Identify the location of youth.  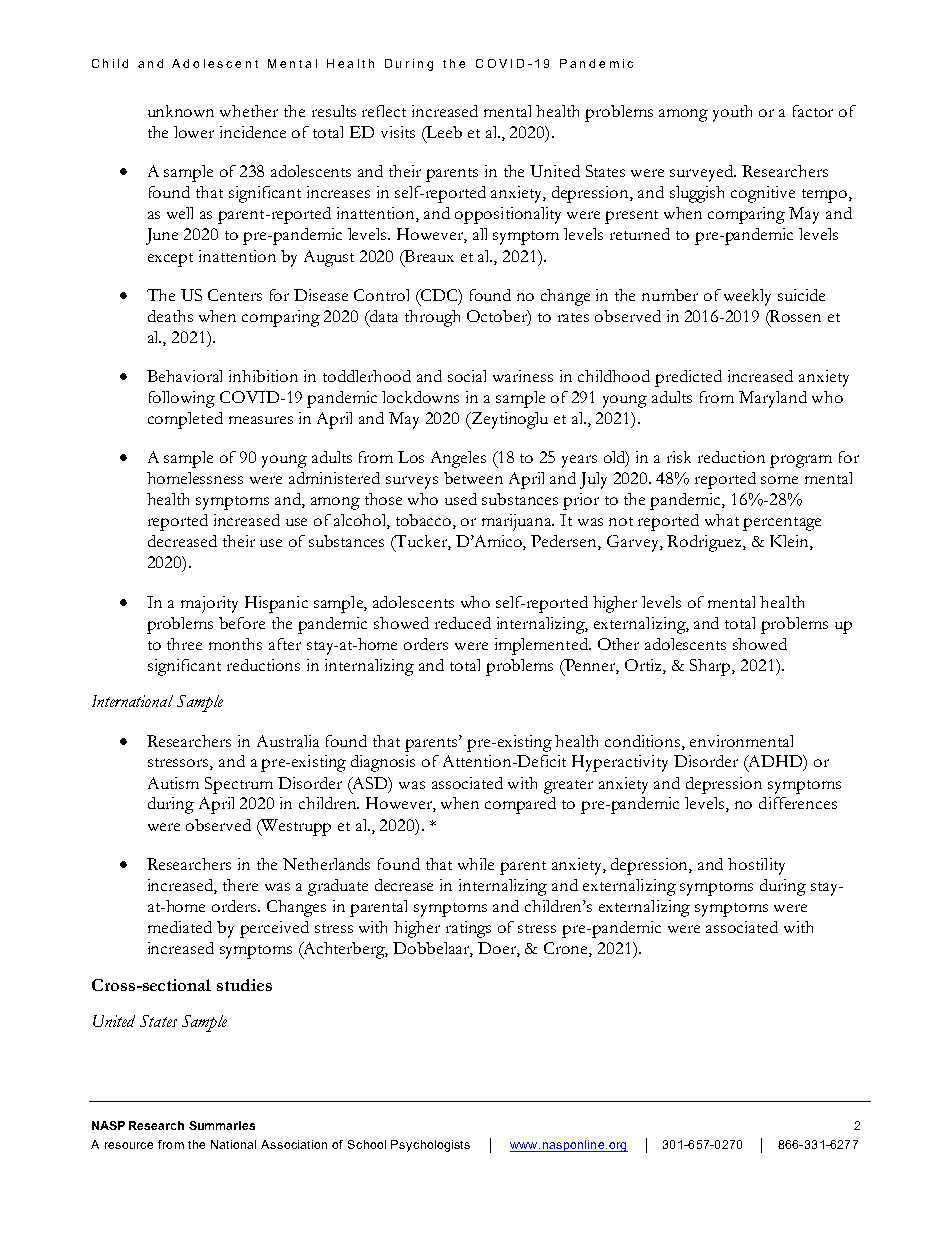
(732, 113).
